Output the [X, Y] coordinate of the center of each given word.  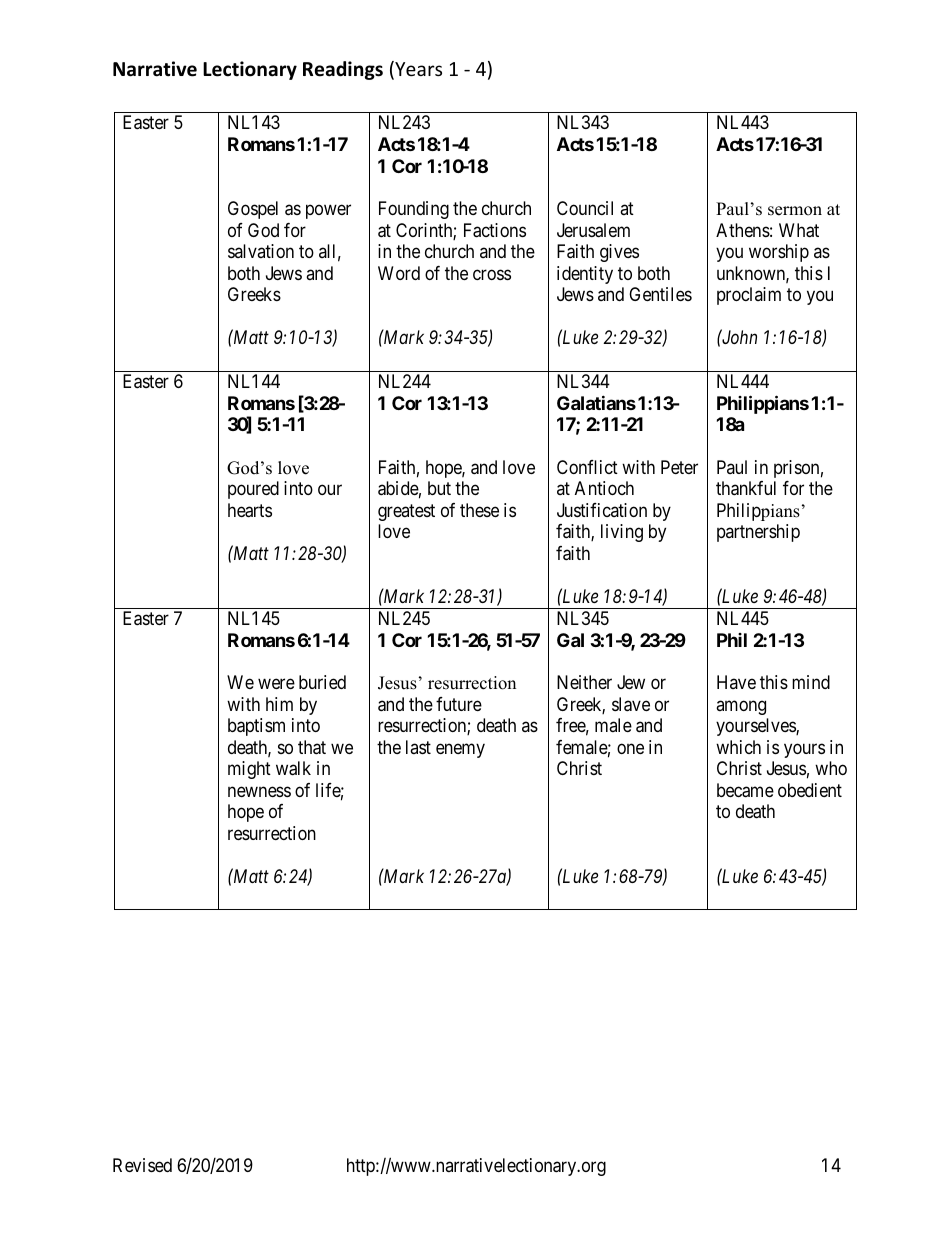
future [459, 704]
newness [259, 791]
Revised [142, 1165]
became [745, 790]
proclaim [749, 296]
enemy [460, 750]
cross [492, 274]
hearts [250, 510]
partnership [758, 533]
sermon [795, 211]
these [479, 510]
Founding [414, 210]
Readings [343, 70]
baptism [256, 727]
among [741, 707]
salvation [261, 251]
